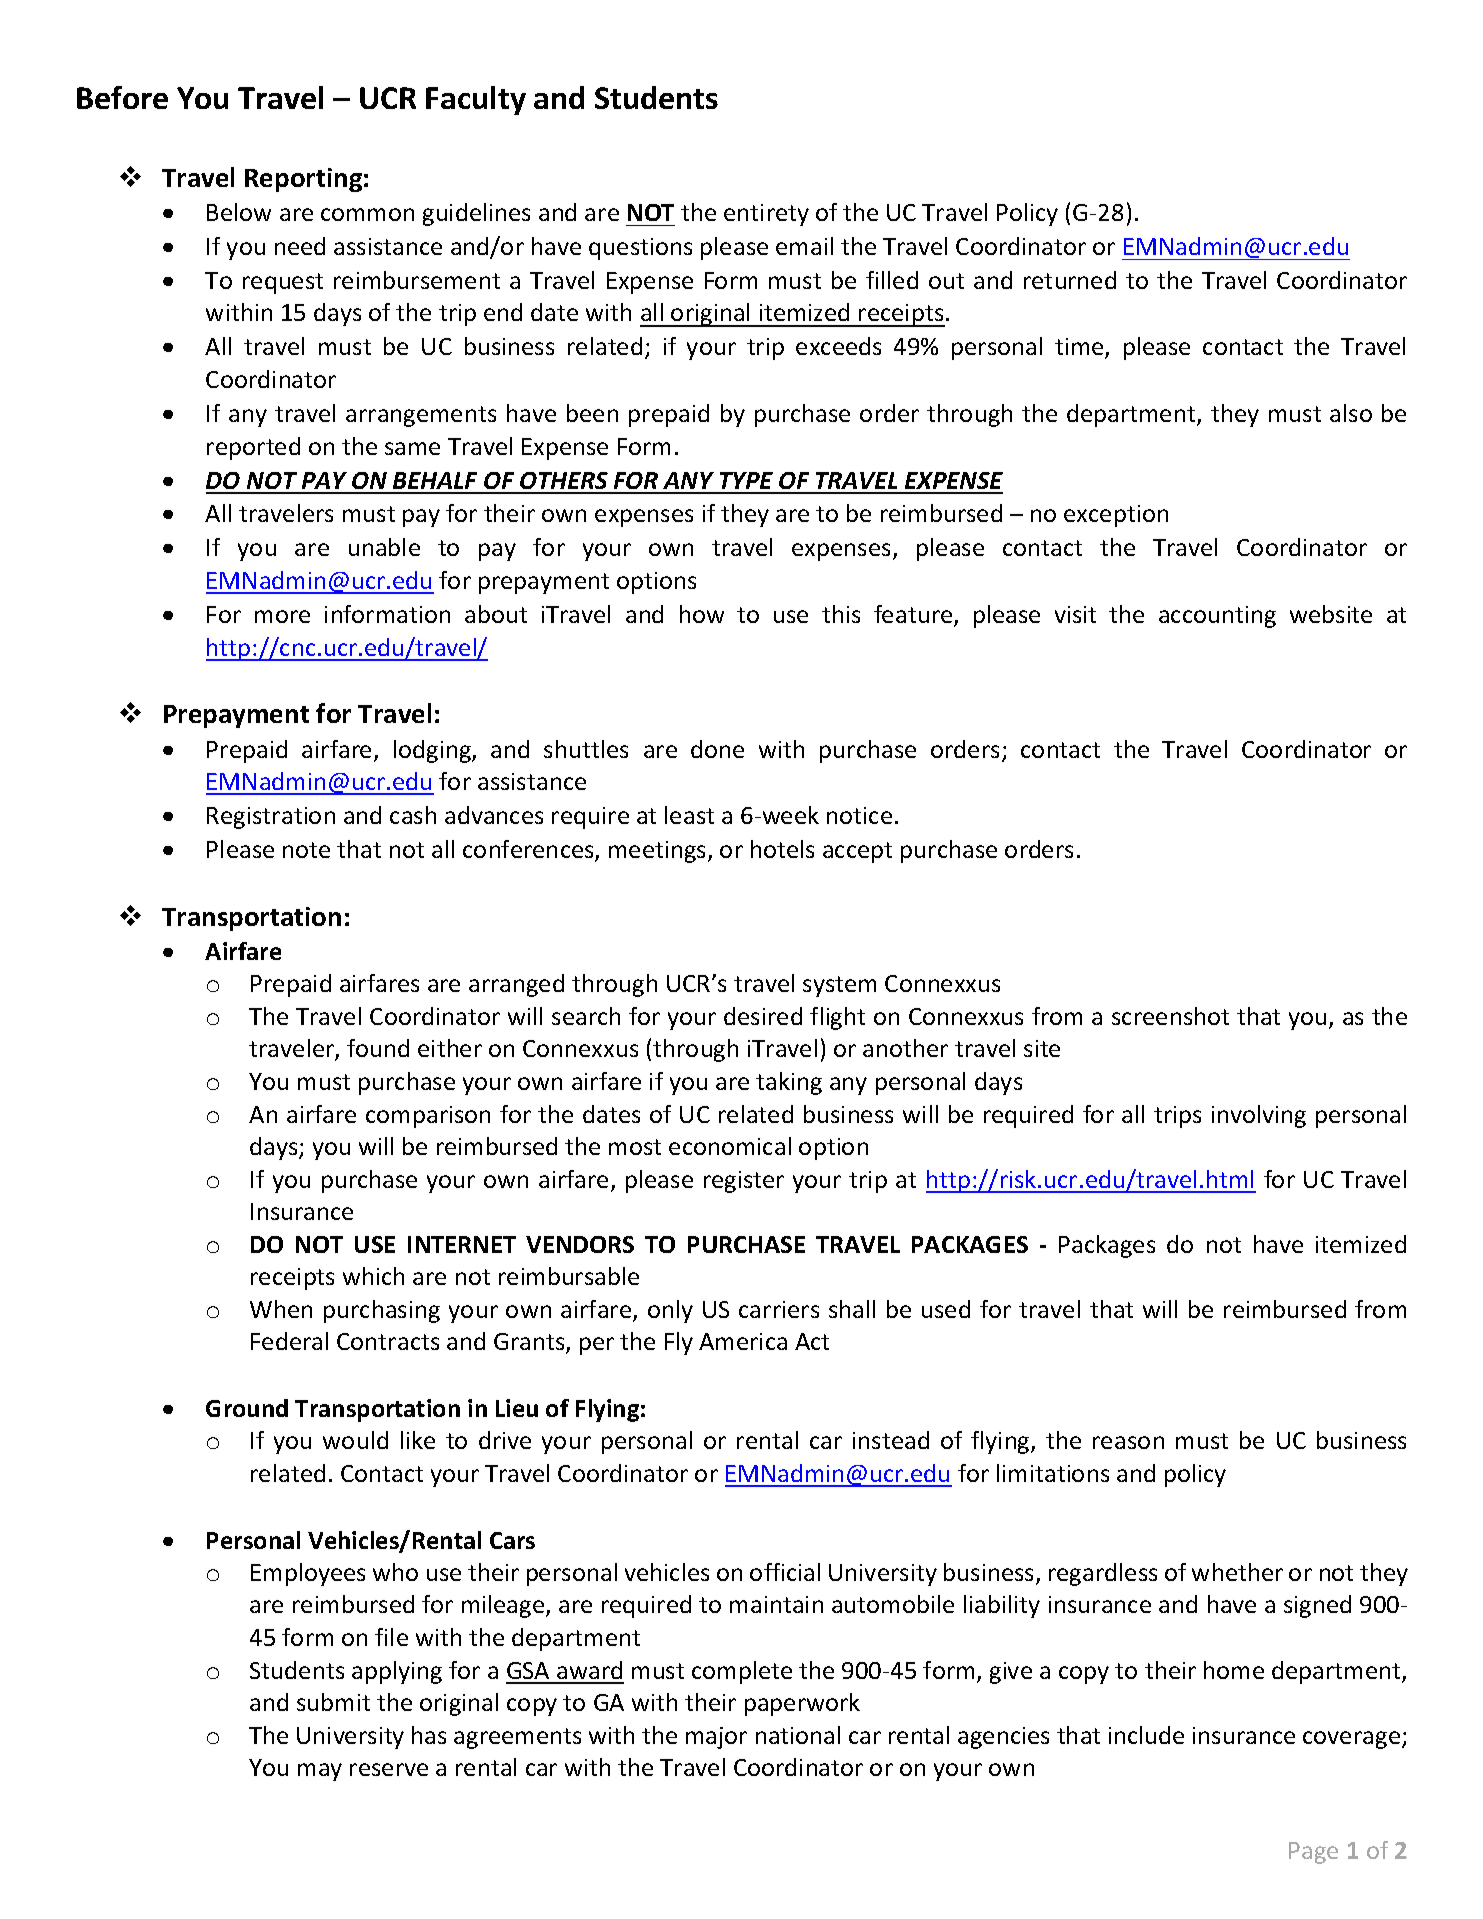 This image has height=1919, width=1483. What do you see at coordinates (239, 212) in the image?
I see `Below` at bounding box center [239, 212].
